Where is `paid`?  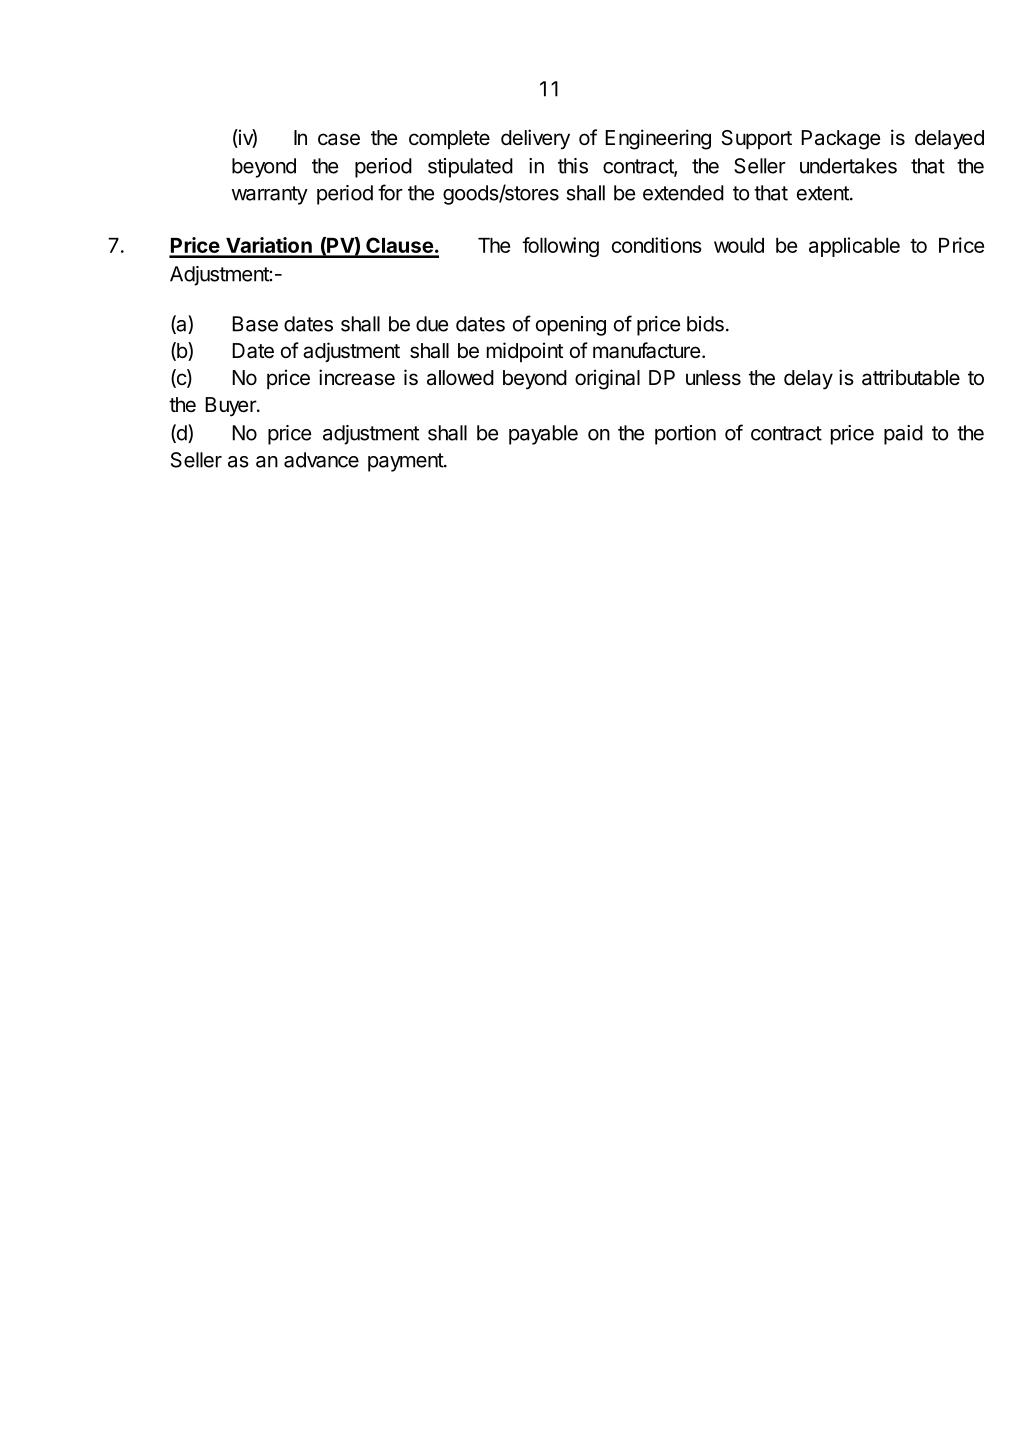 paid is located at coordinates (903, 435).
